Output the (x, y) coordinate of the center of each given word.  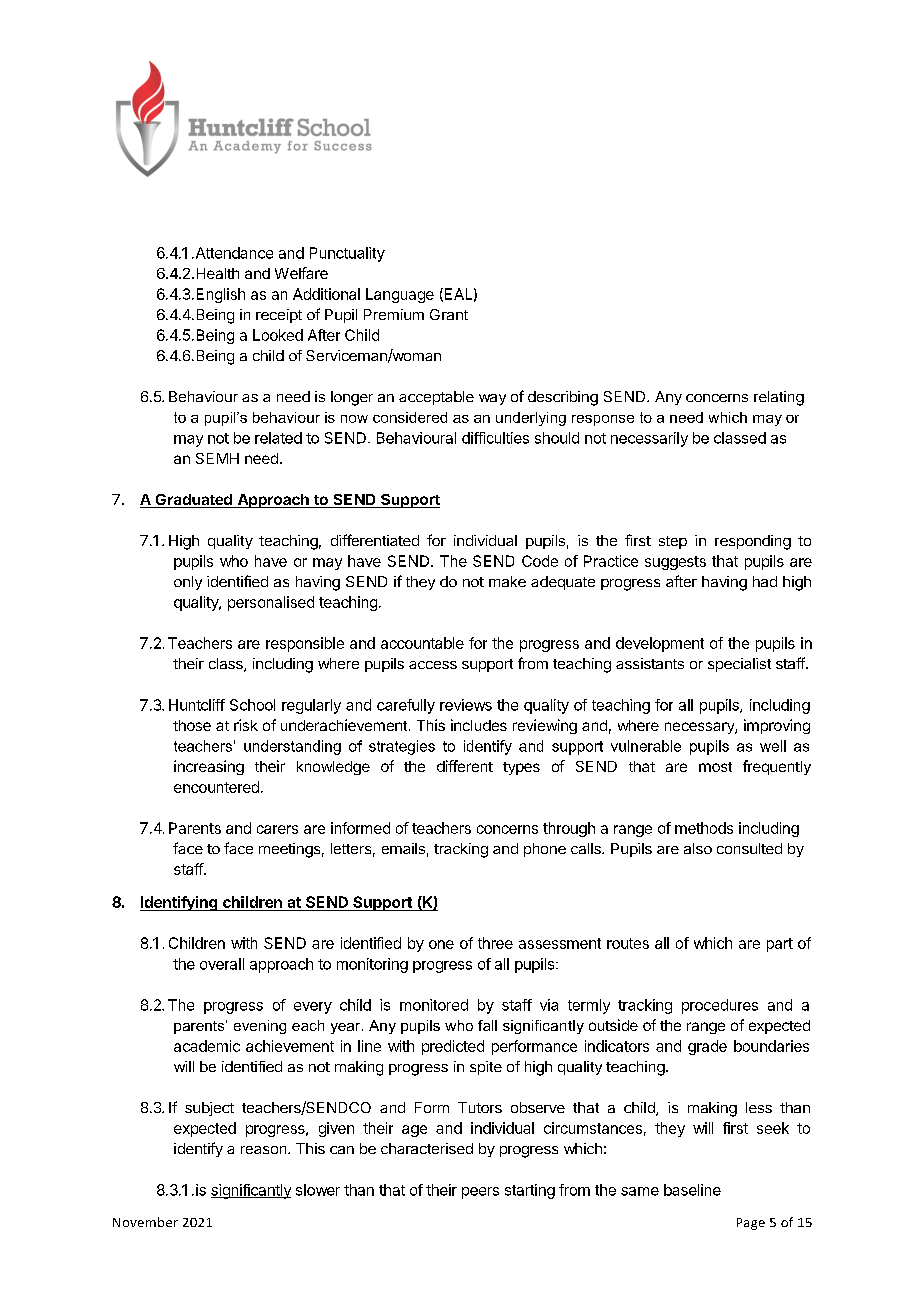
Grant (449, 314)
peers (480, 1193)
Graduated (193, 501)
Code (540, 561)
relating (779, 398)
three (495, 943)
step (673, 542)
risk (246, 725)
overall (222, 964)
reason (265, 1150)
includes (479, 725)
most (715, 767)
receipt (279, 316)
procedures (720, 1006)
